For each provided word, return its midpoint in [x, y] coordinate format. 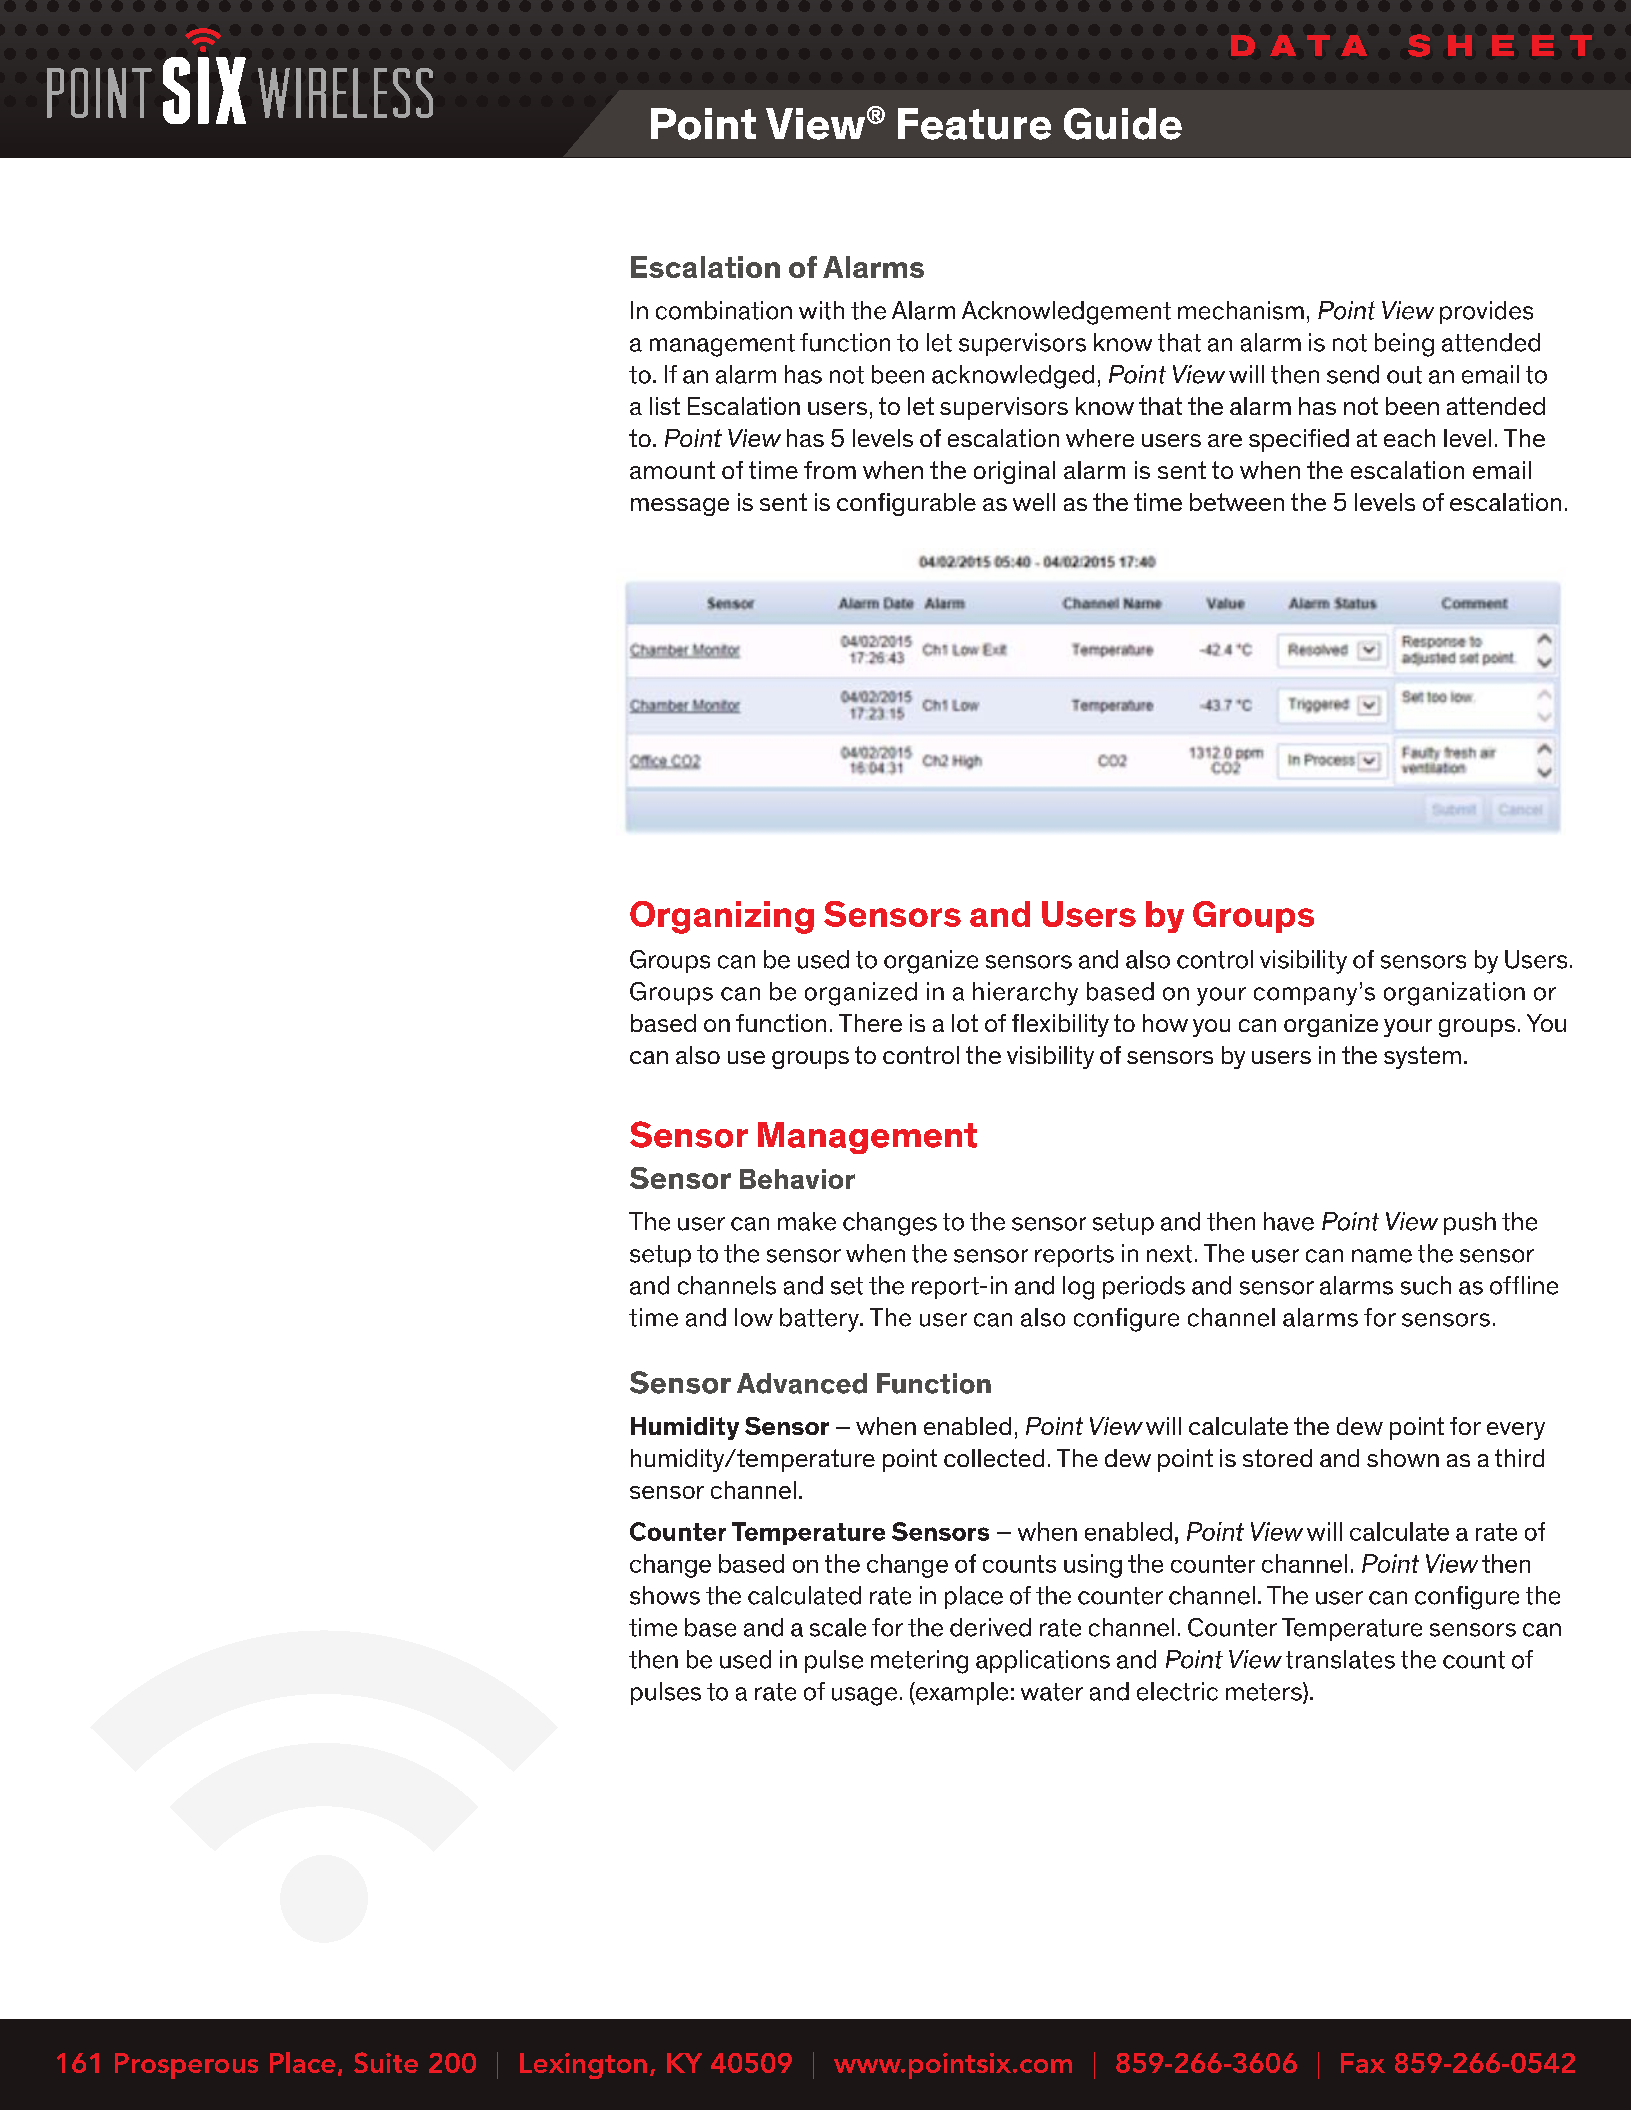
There [870, 1023]
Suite [386, 2062]
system [1422, 1057]
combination [724, 310]
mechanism [1241, 310]
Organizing [722, 917]
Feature [974, 124]
